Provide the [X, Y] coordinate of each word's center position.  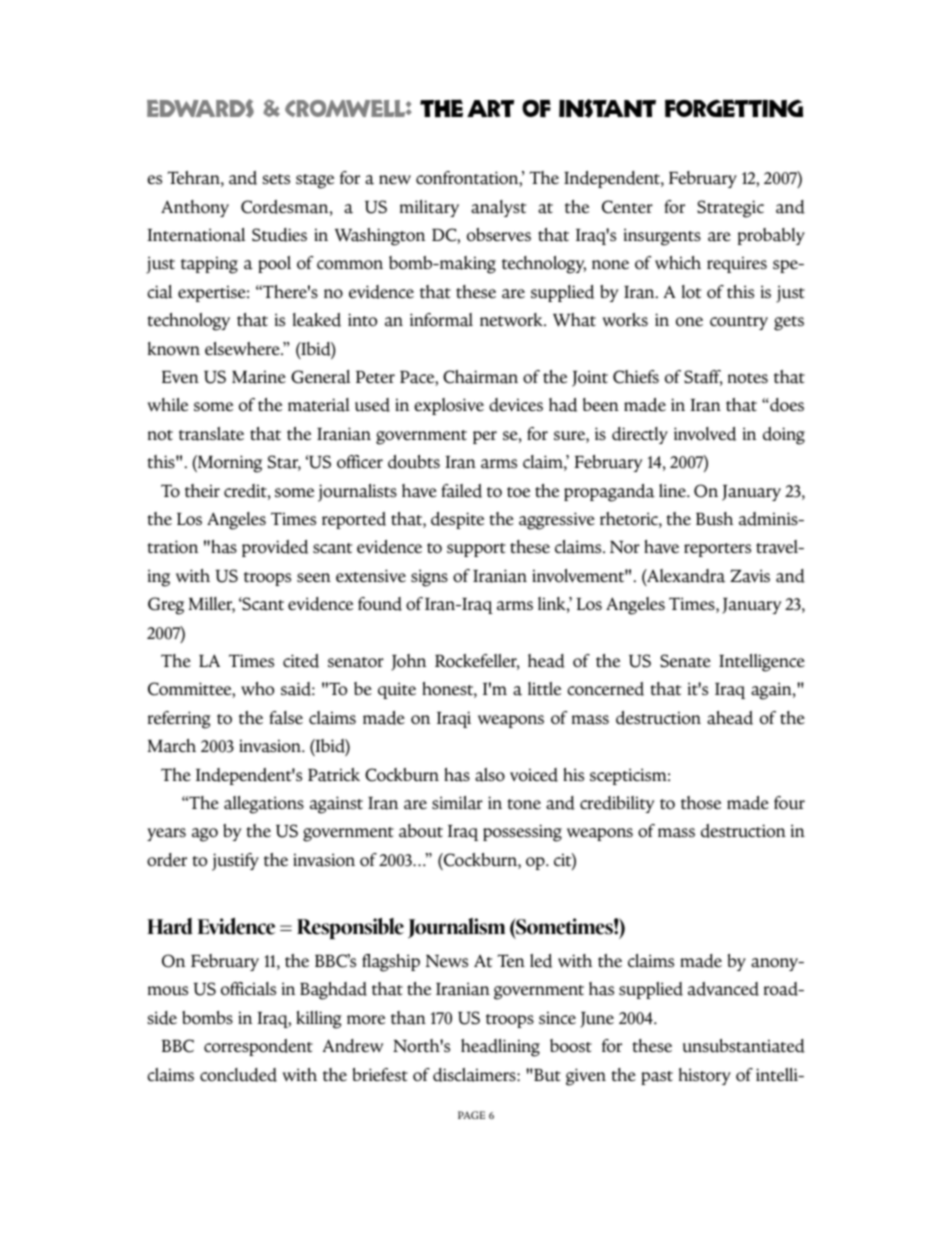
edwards [200, 108]
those [701, 803]
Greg [166, 606]
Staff [703, 378]
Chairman [480, 377]
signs [429, 578]
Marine [259, 377]
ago [205, 835]
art [490, 108]
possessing [522, 833]
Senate [685, 661]
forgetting [734, 108]
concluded [238, 1075]
